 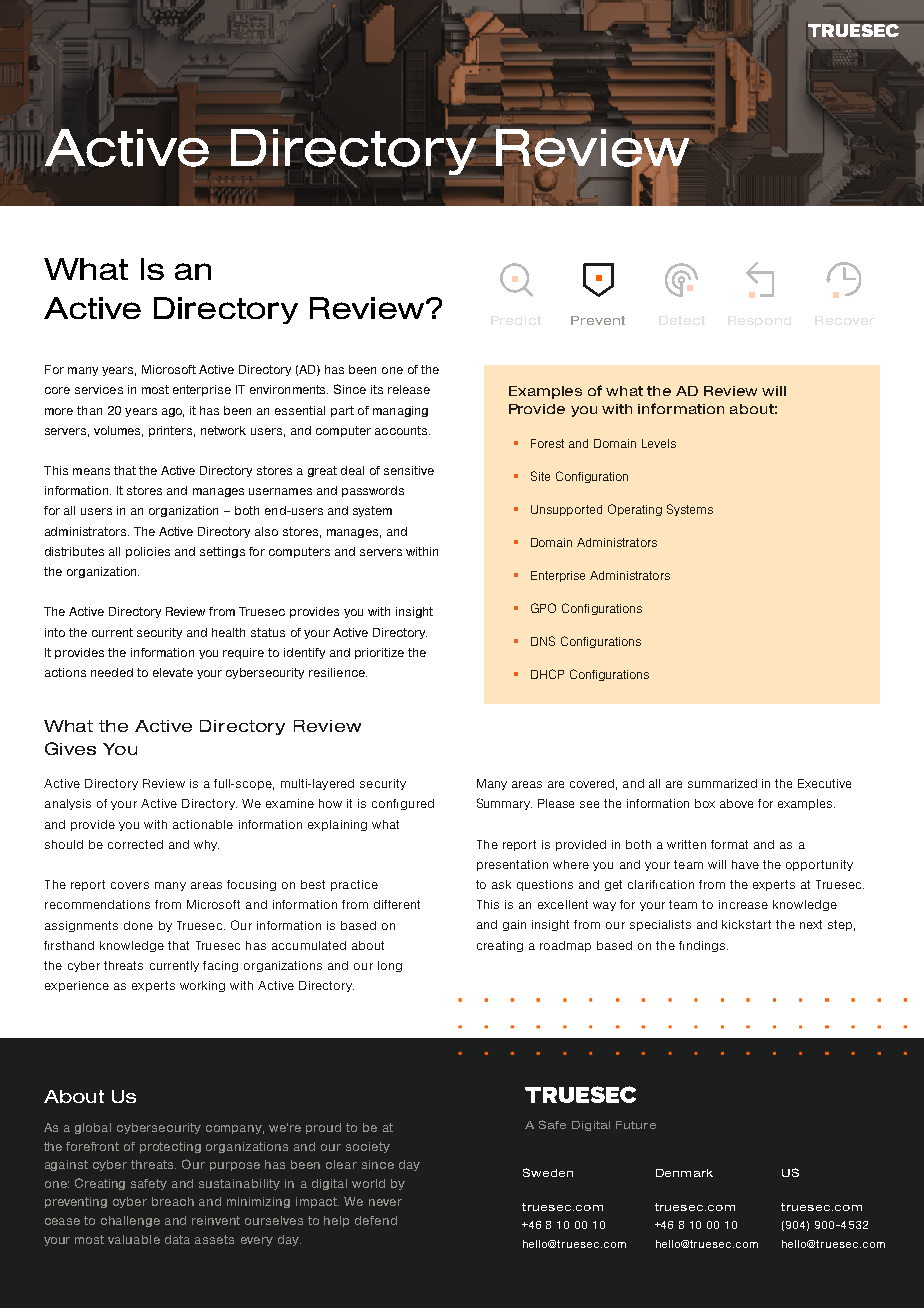 I want to click on ago, so click(x=173, y=412).
